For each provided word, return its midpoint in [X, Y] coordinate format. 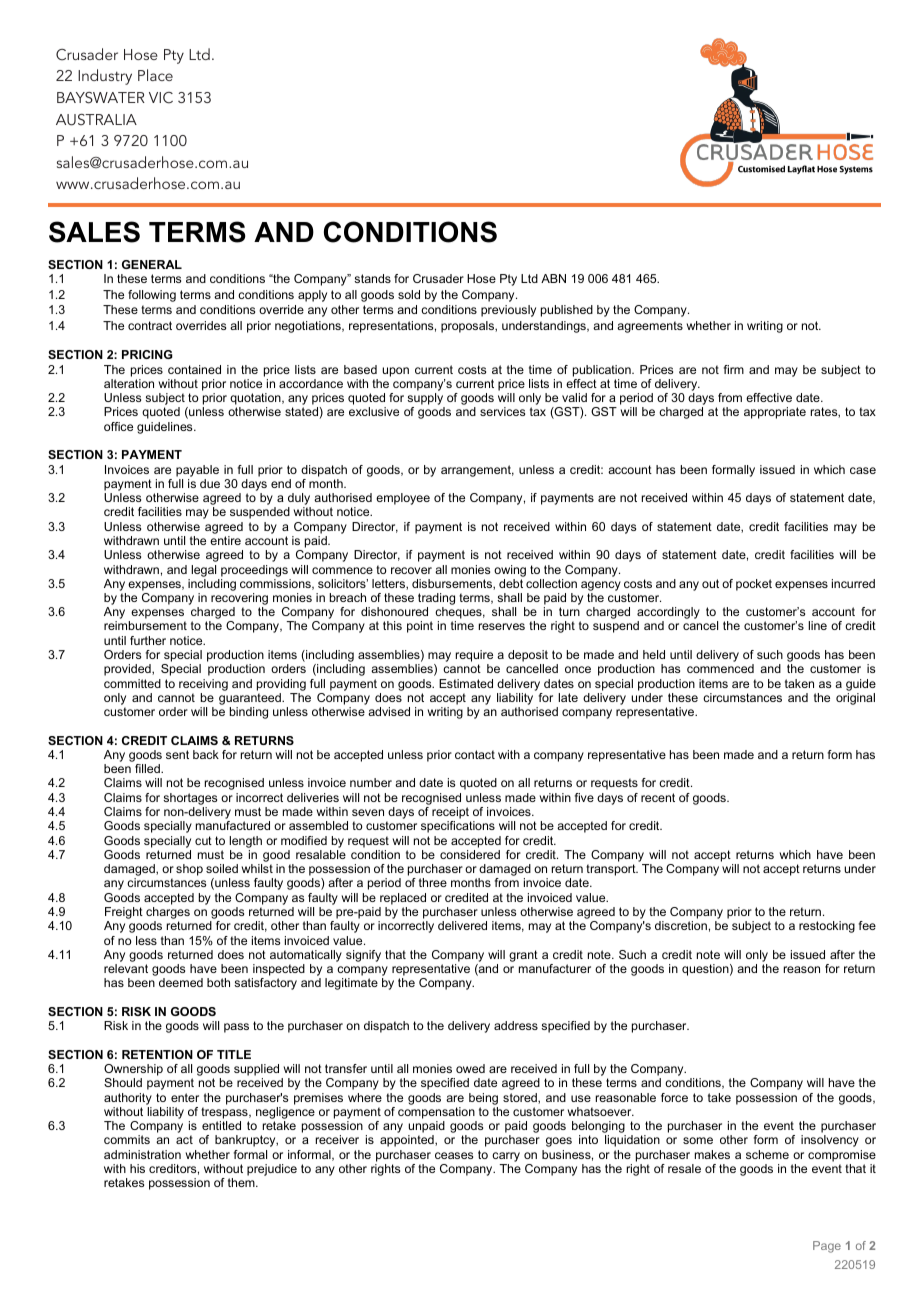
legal [203, 571]
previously [508, 311]
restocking [827, 927]
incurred [853, 583]
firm [734, 369]
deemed [181, 982]
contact [475, 754]
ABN [553, 278]
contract [150, 325]
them [242, 1182]
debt [511, 583]
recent [658, 797]
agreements [650, 327]
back [206, 754]
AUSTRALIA [96, 120]
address [516, 1025]
